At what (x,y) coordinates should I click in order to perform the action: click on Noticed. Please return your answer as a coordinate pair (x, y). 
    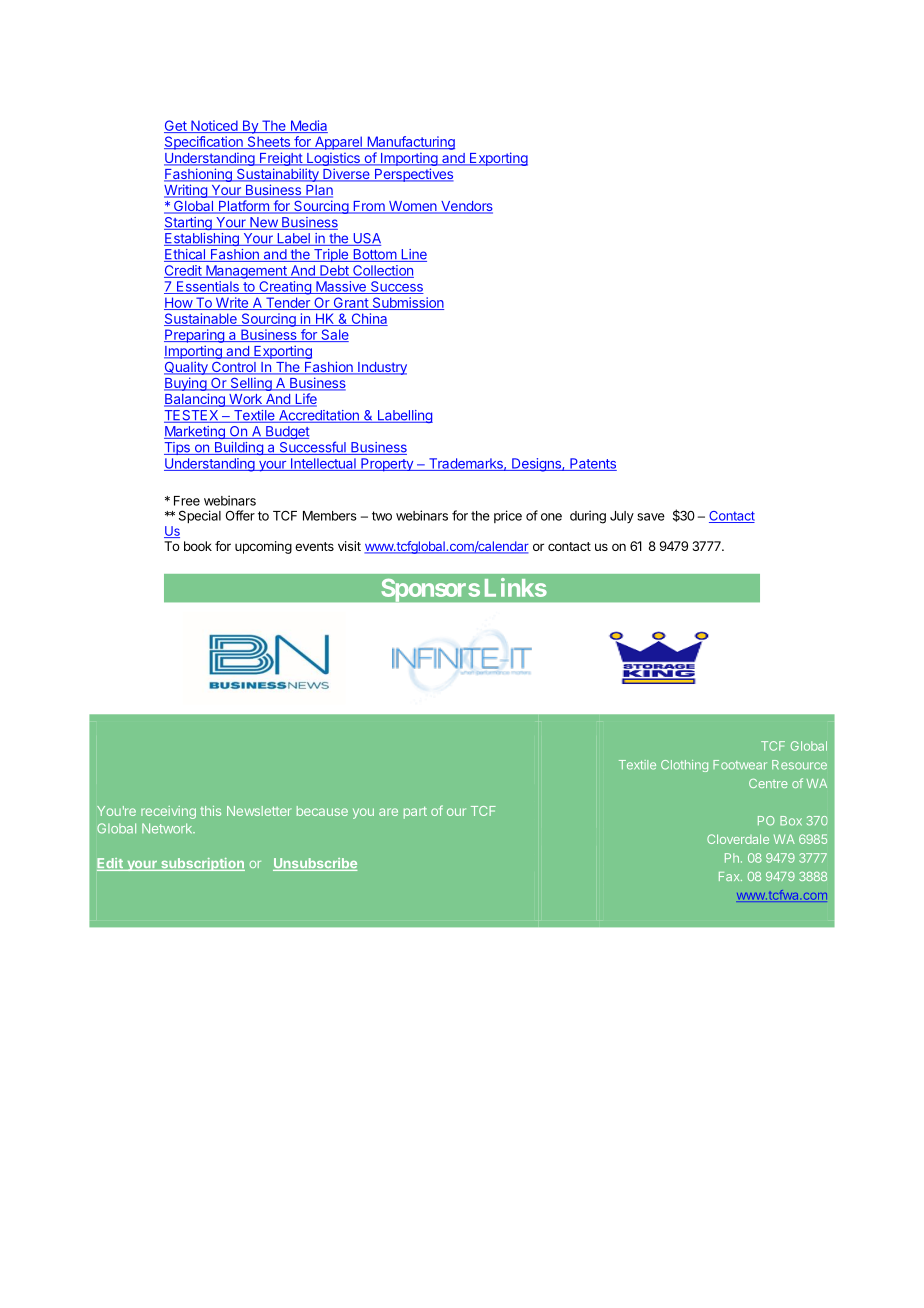
    Looking at the image, I should click on (214, 126).
